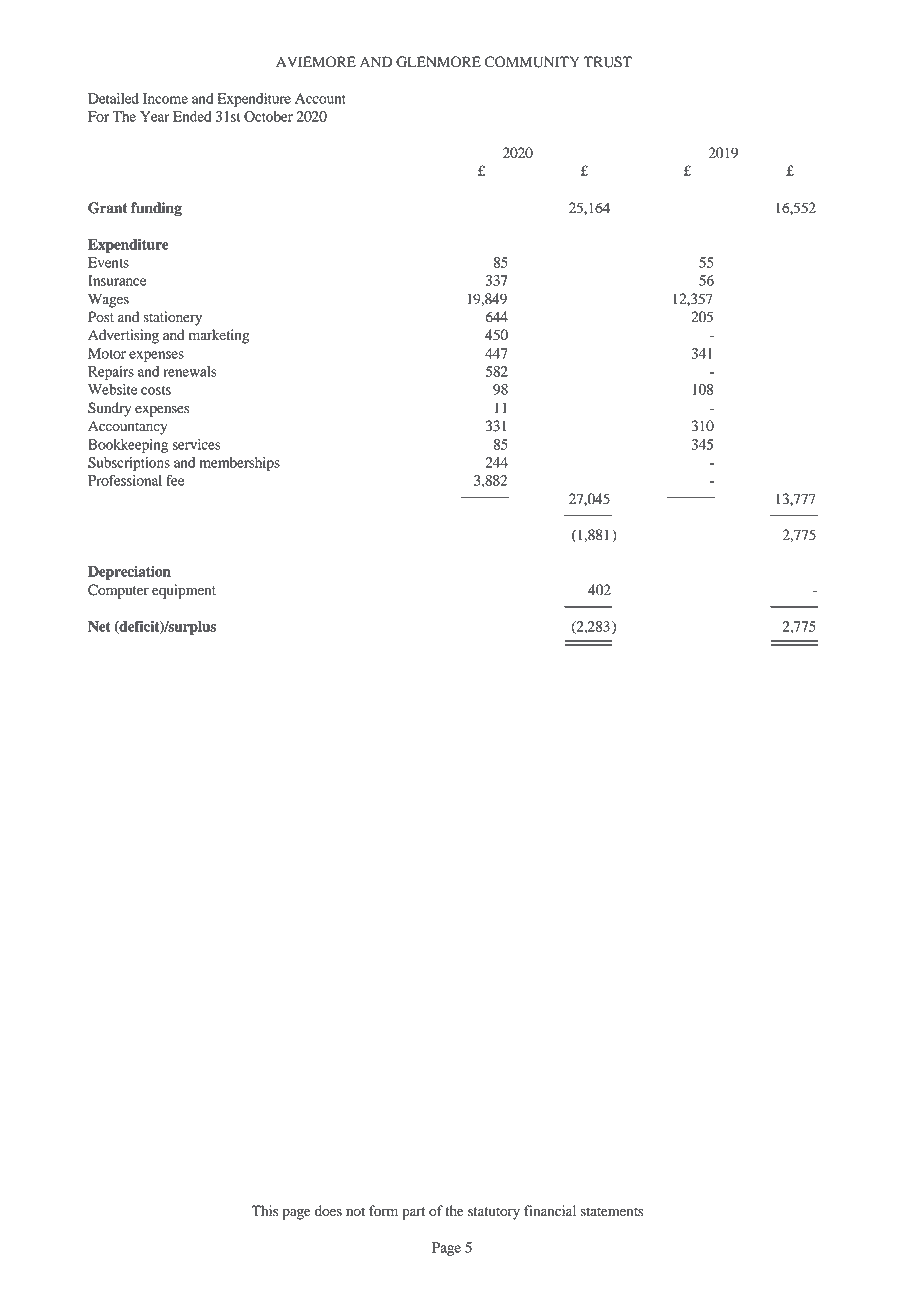 The width and height of the screenshot is (924, 1307). What do you see at coordinates (240, 464) in the screenshot?
I see `memberships` at bounding box center [240, 464].
